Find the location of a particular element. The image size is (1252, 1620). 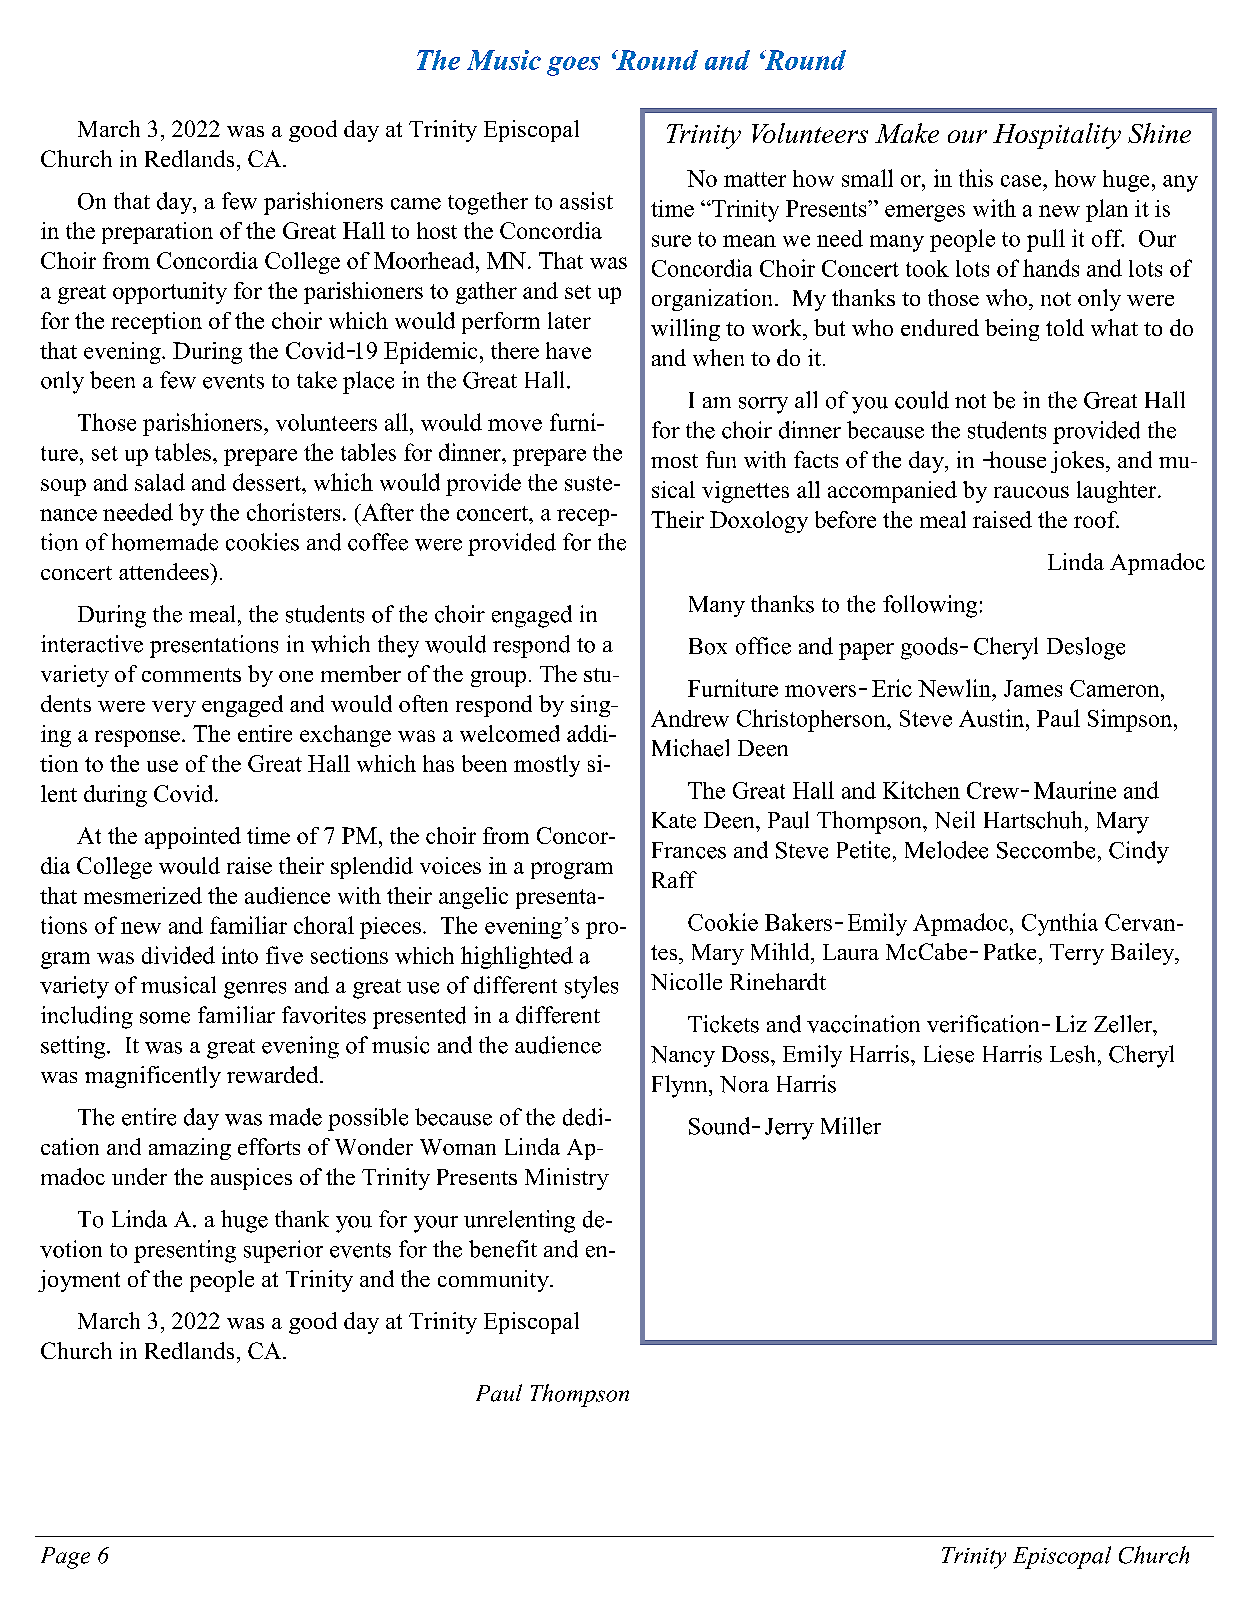

benefit is located at coordinates (503, 1249).
